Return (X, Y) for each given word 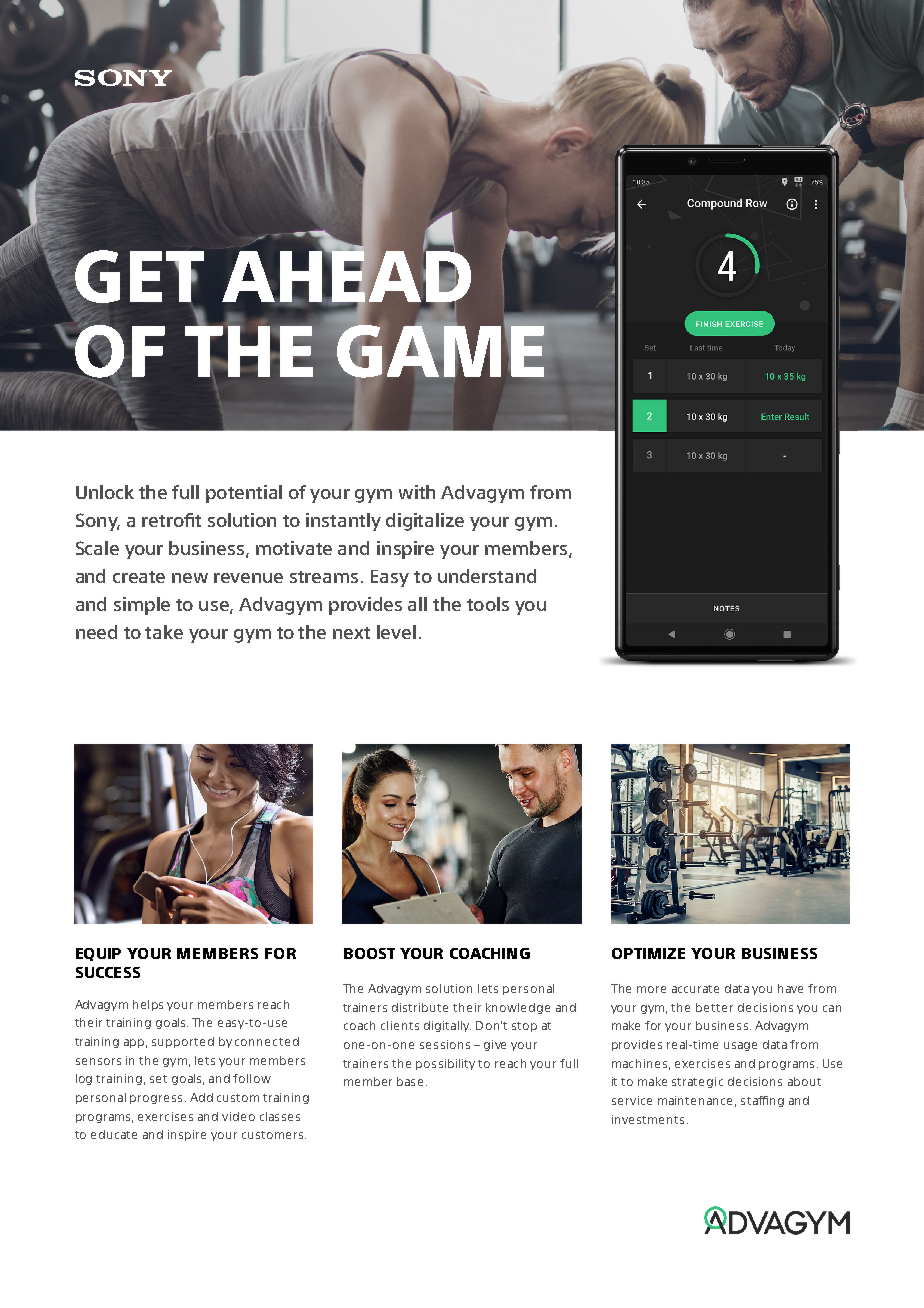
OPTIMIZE (648, 953)
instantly (343, 522)
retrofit (171, 520)
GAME (441, 350)
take (164, 632)
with (417, 492)
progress (156, 1099)
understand (487, 576)
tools (488, 604)
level (396, 632)
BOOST (369, 953)
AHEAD (346, 277)
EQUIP (98, 954)
